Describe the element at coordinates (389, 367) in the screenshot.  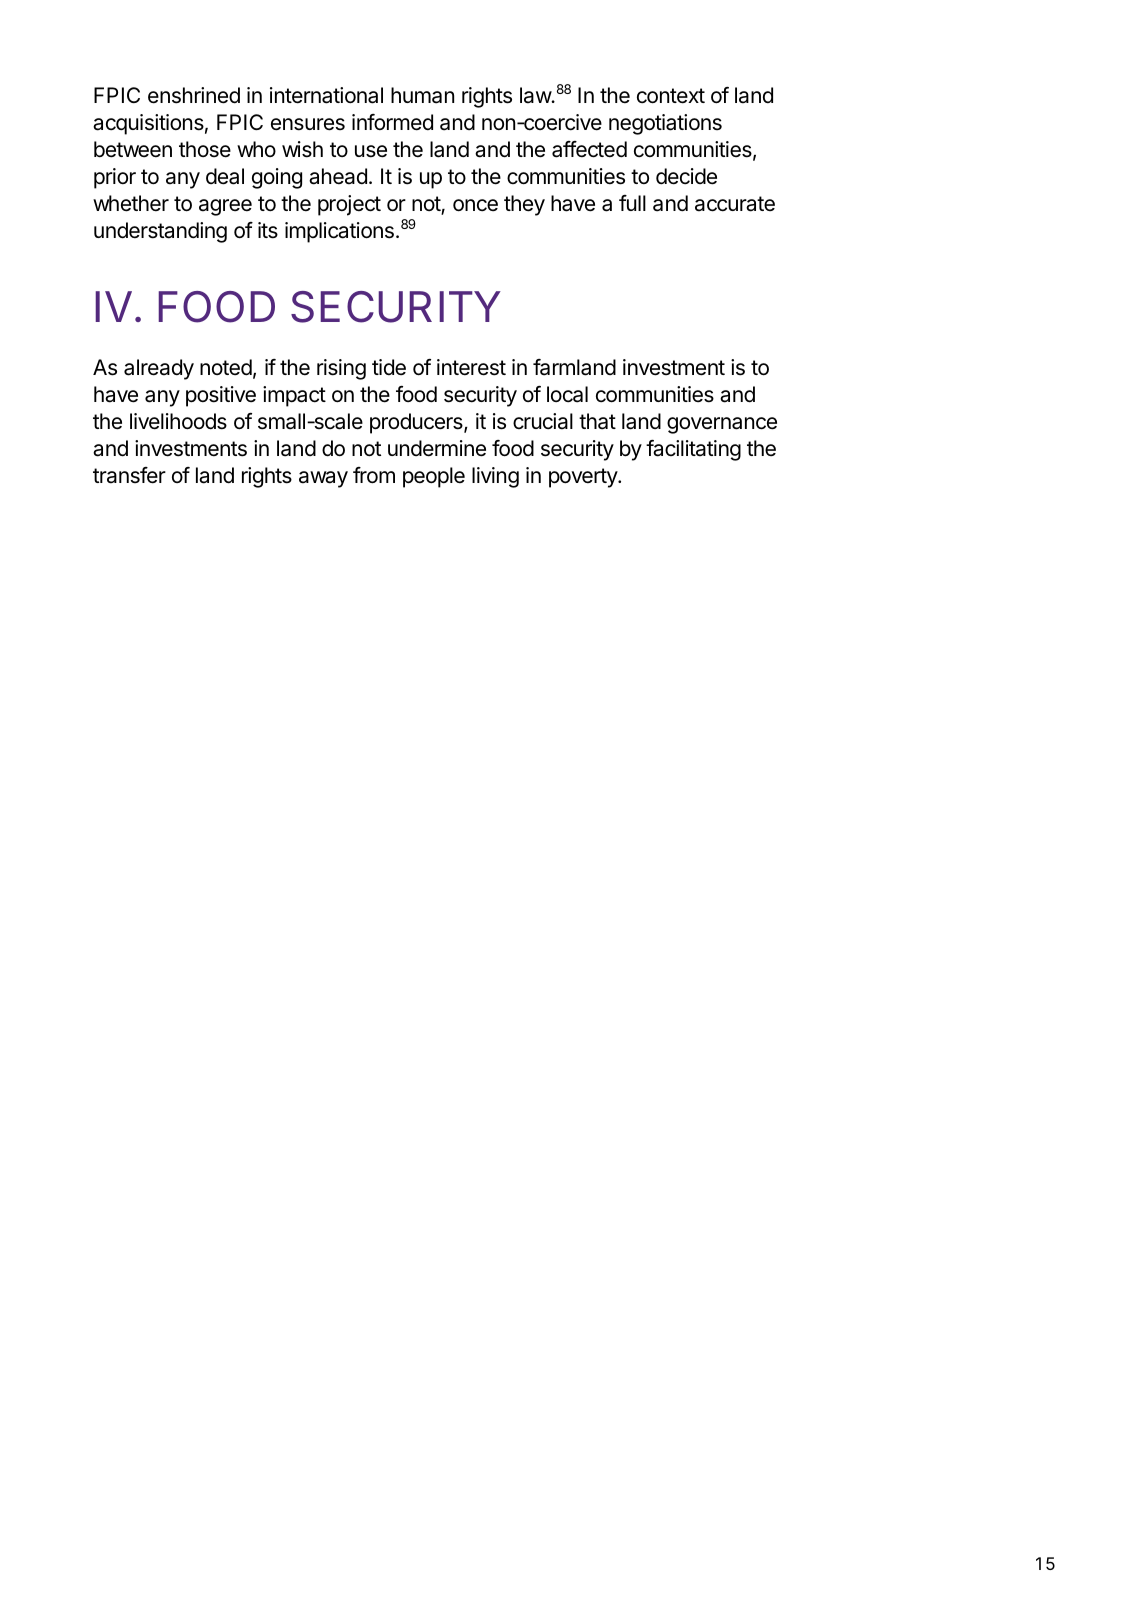
I see `tide` at that location.
